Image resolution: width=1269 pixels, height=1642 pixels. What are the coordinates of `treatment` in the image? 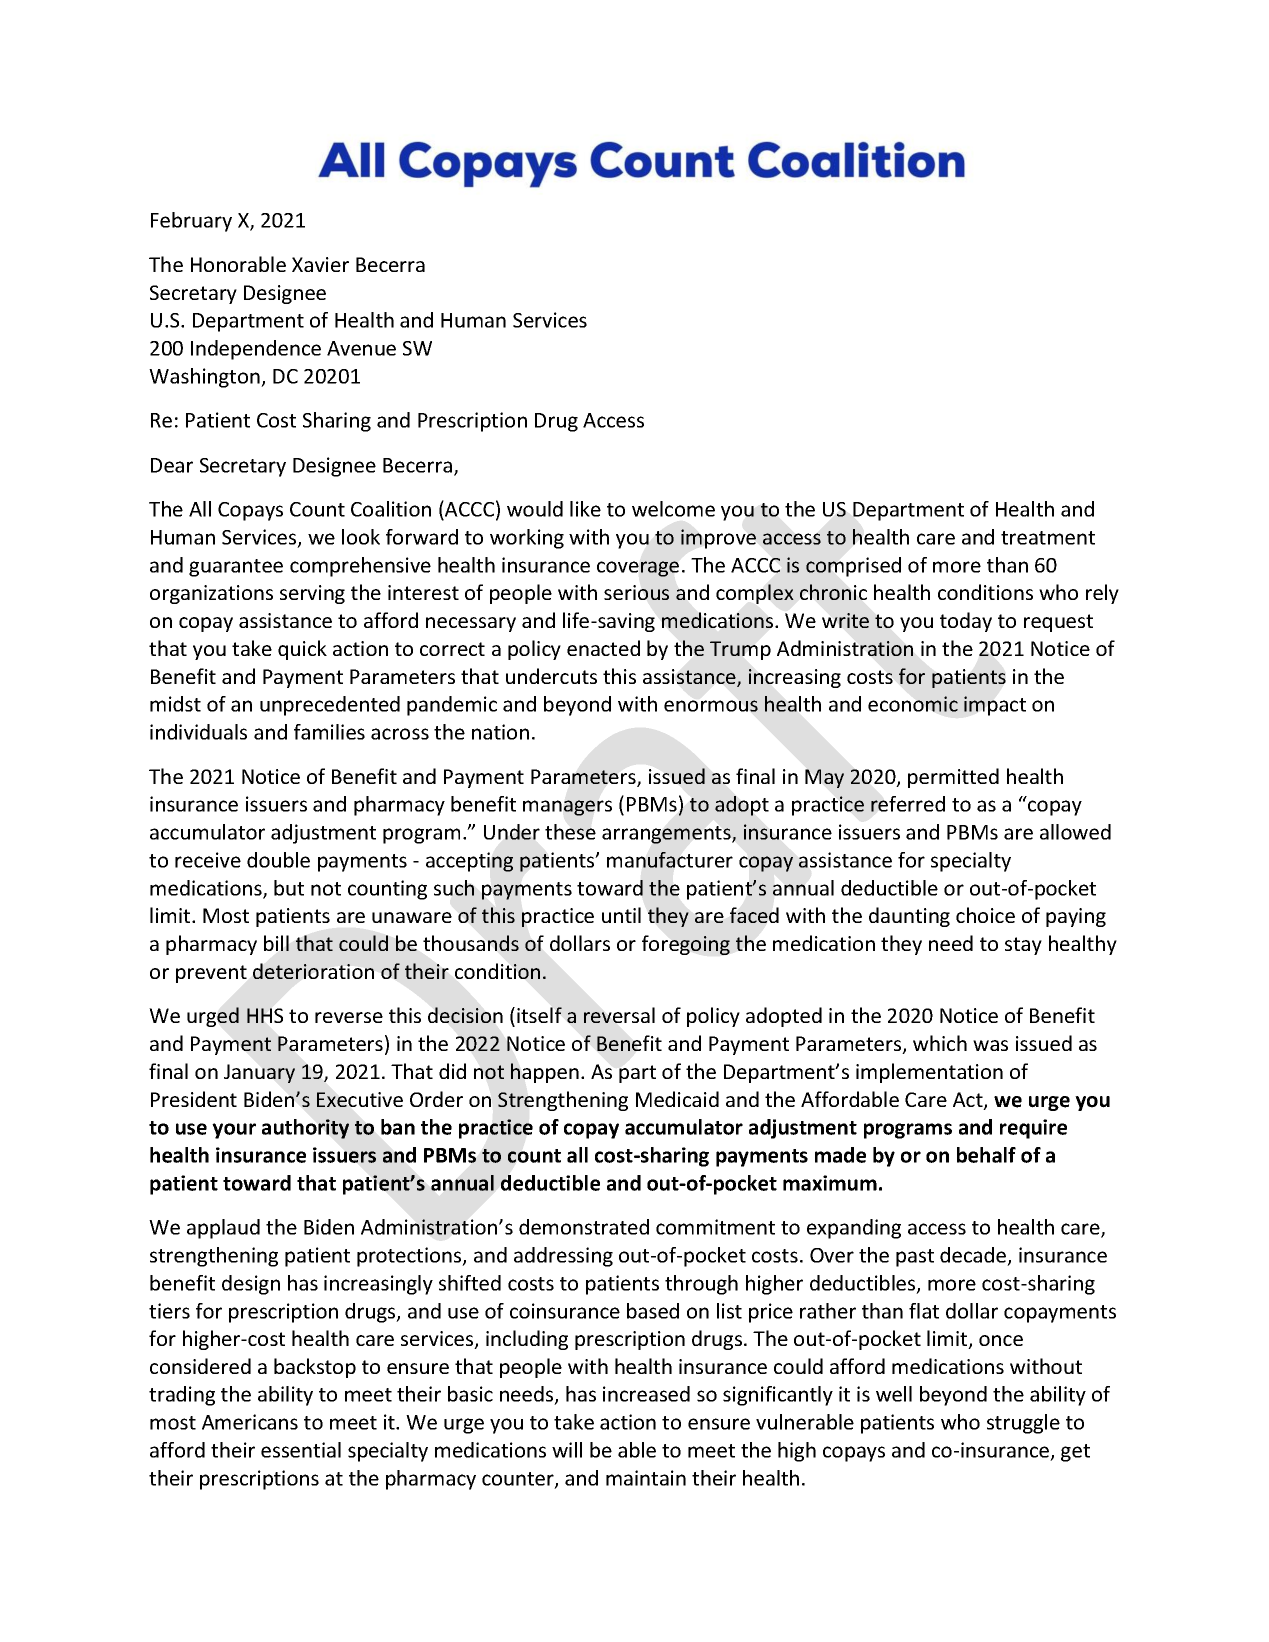 It's located at (1048, 538).
